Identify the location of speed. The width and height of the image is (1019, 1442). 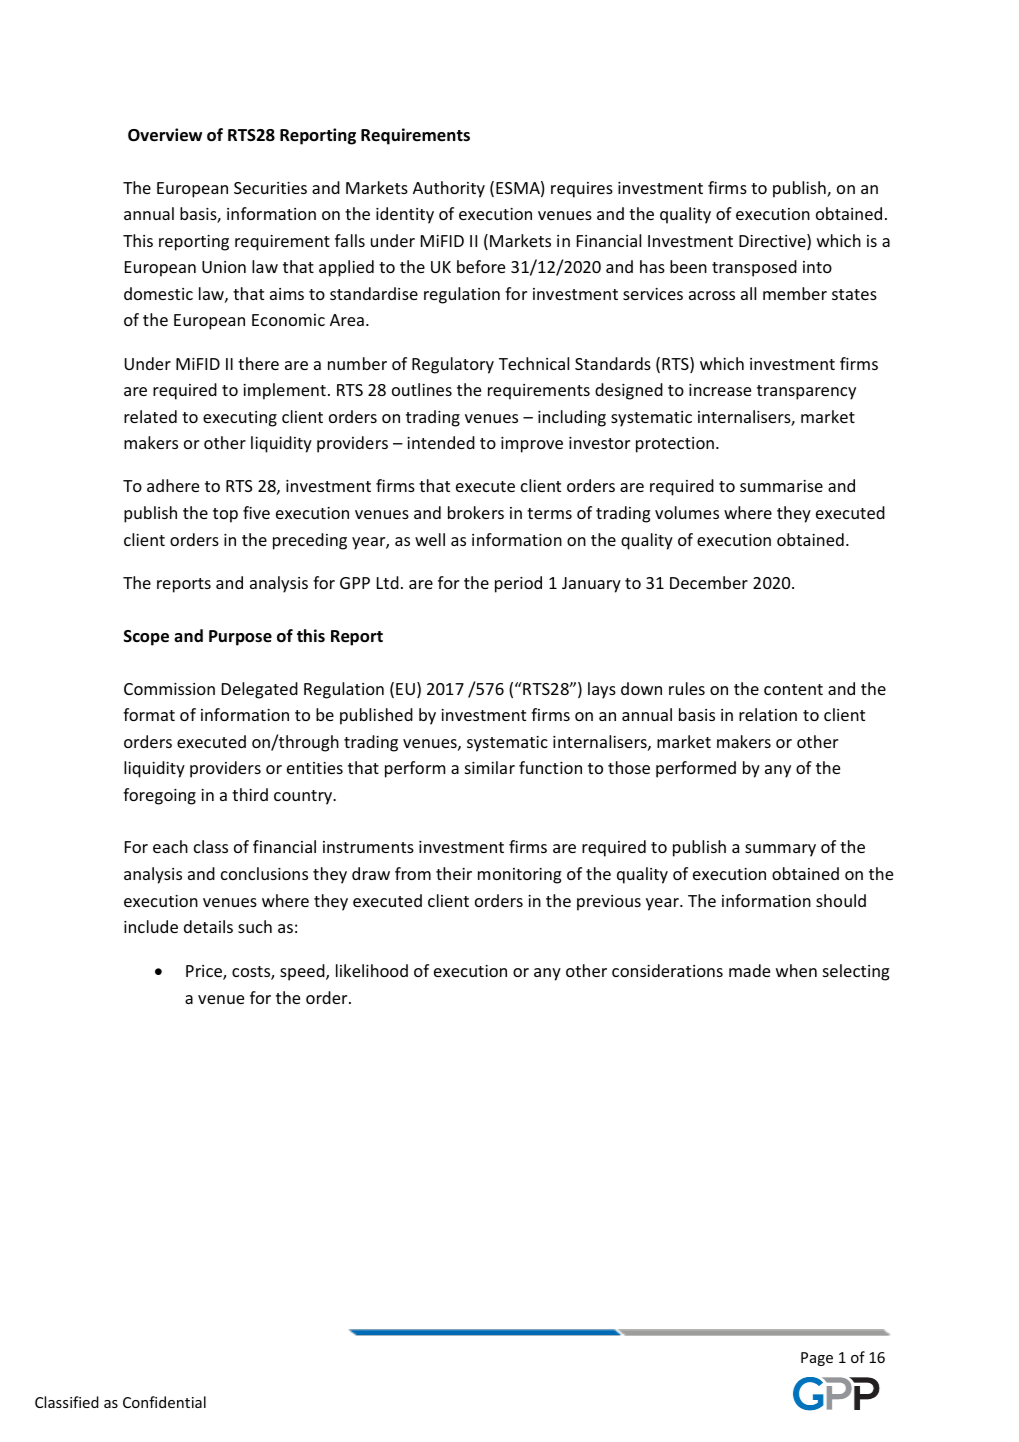
(303, 972).
